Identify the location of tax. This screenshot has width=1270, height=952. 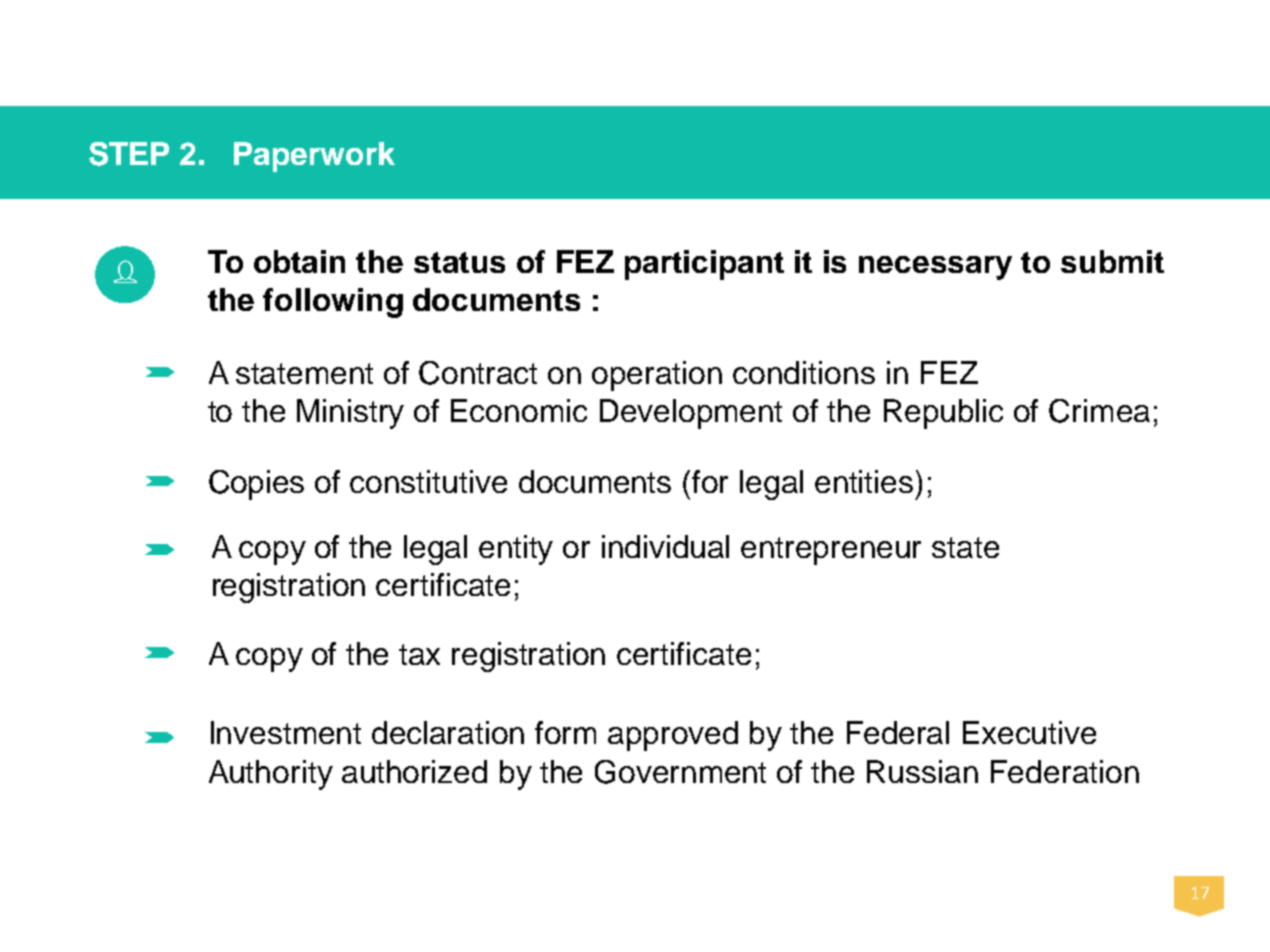
(419, 654).
